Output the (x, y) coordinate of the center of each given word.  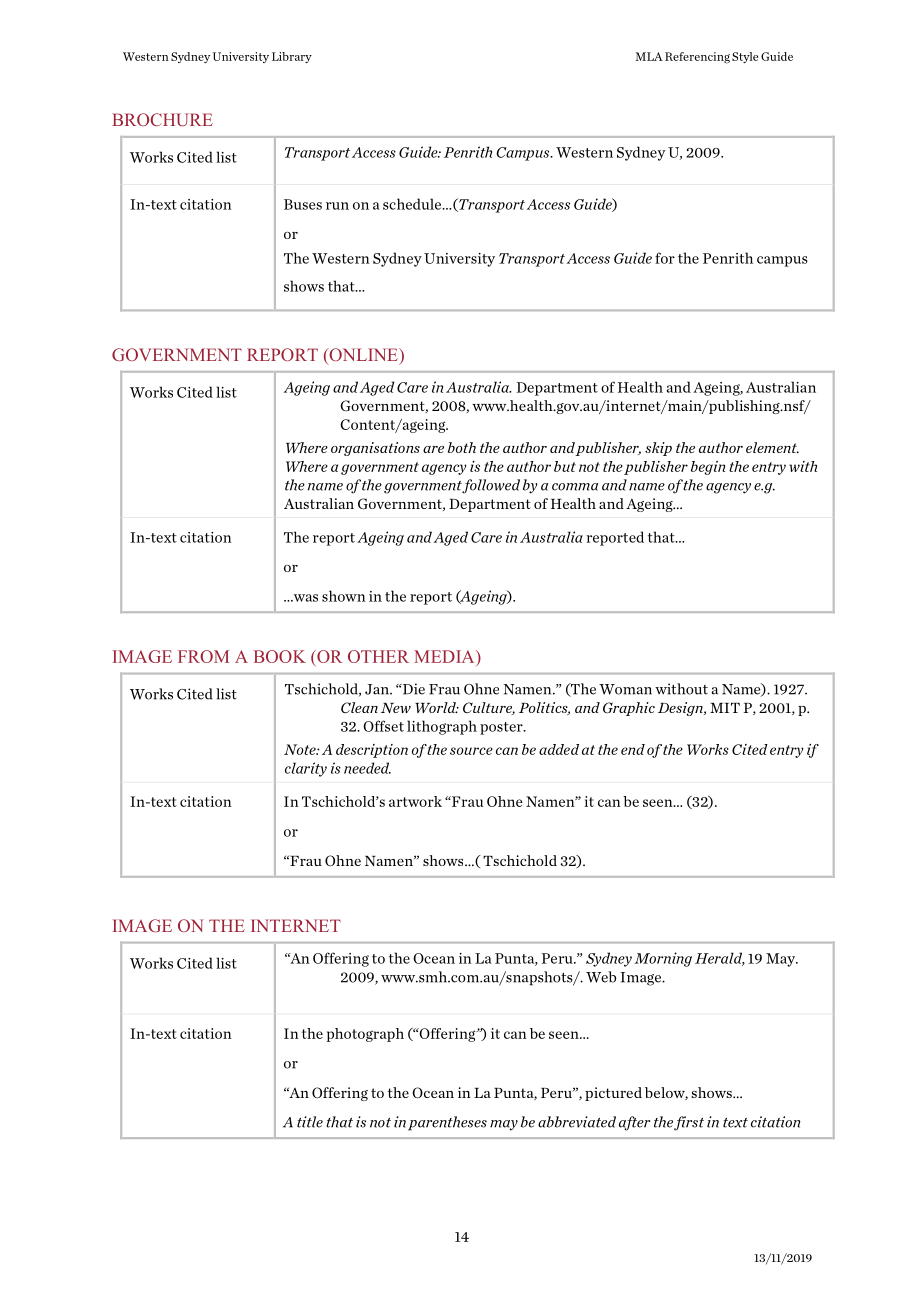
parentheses (447, 1123)
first (689, 1123)
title (310, 1122)
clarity (306, 769)
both (462, 447)
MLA (649, 56)
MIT (725, 708)
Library (292, 57)
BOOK (280, 656)
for (665, 258)
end (633, 749)
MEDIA (445, 656)
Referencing (697, 58)
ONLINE (363, 356)
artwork (415, 801)
